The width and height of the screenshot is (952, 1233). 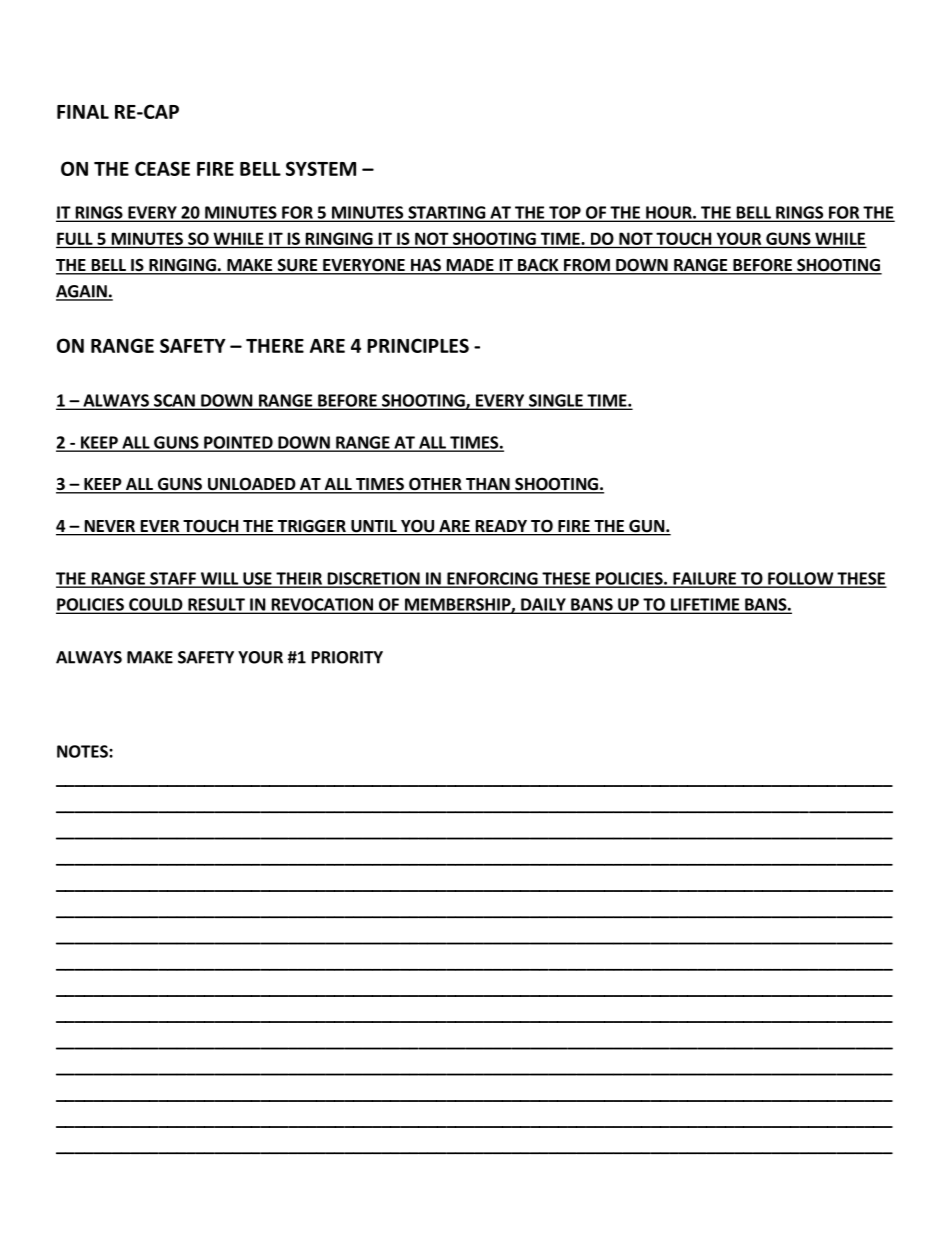 I want to click on TOP, so click(x=565, y=213).
